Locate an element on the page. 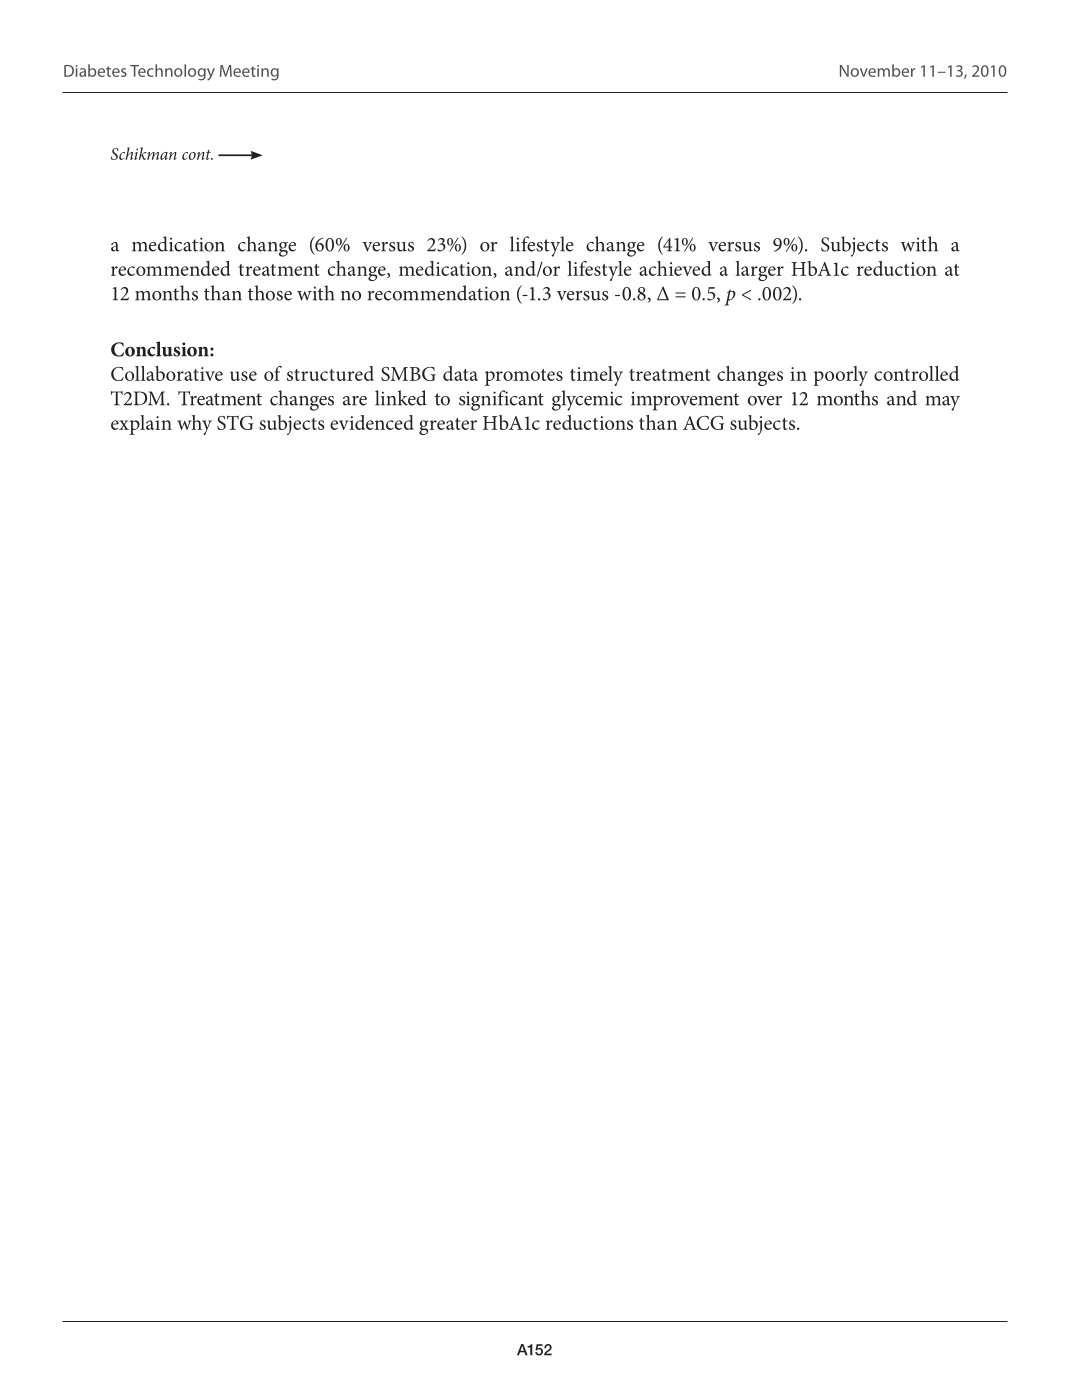  Technology is located at coordinates (172, 72).
